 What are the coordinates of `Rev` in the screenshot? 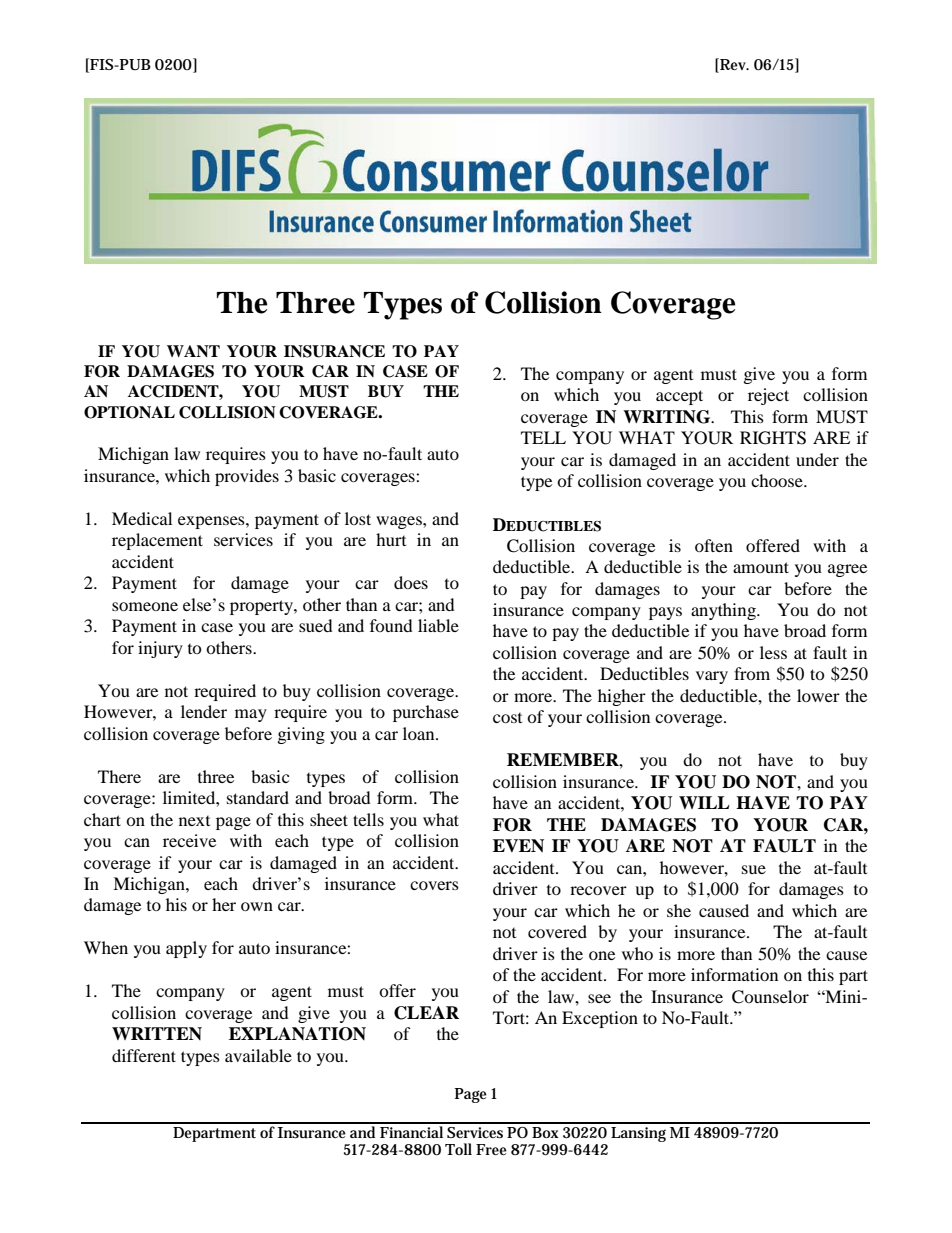 It's located at (733, 65).
